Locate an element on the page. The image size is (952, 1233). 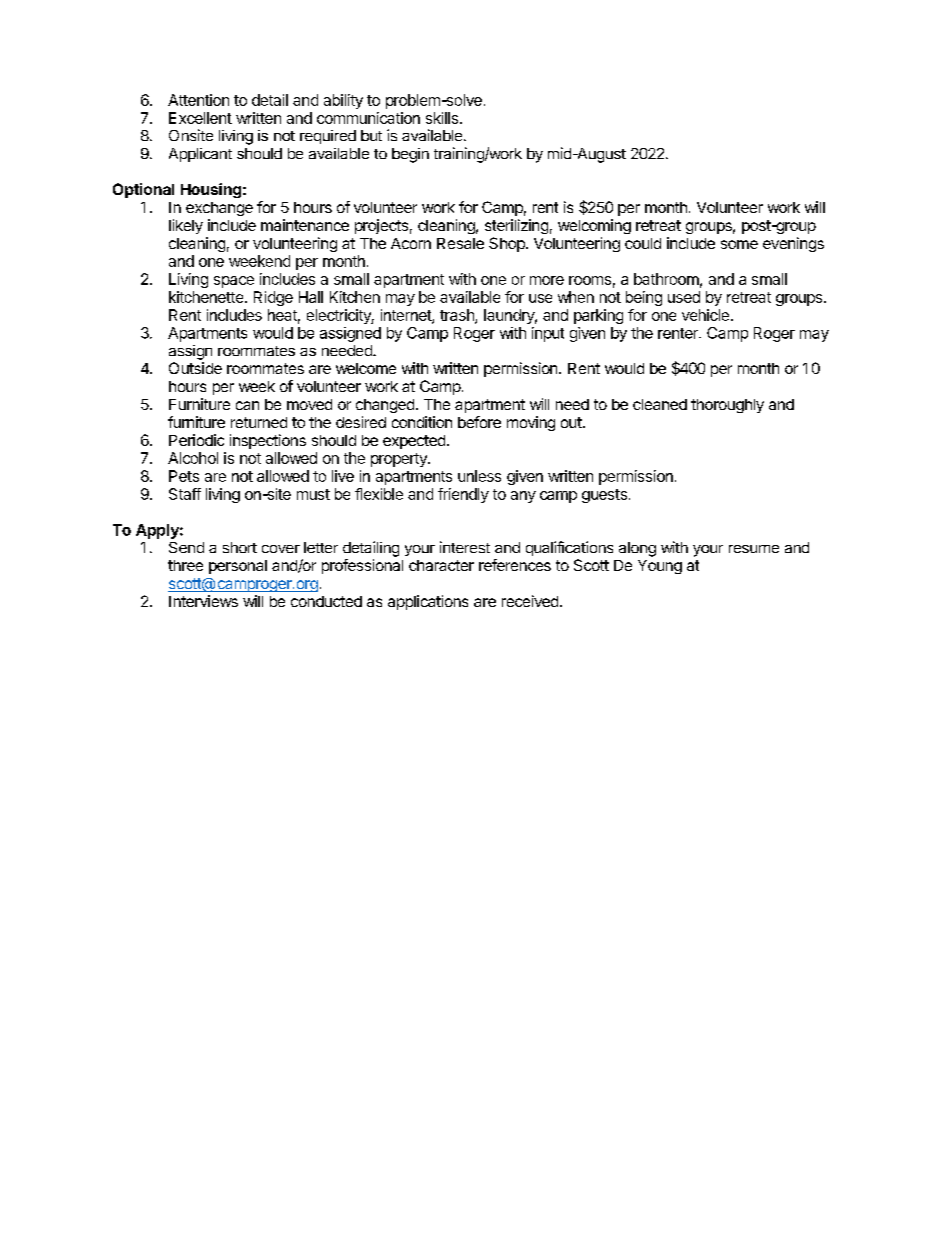
Interviews is located at coordinates (203, 601).
